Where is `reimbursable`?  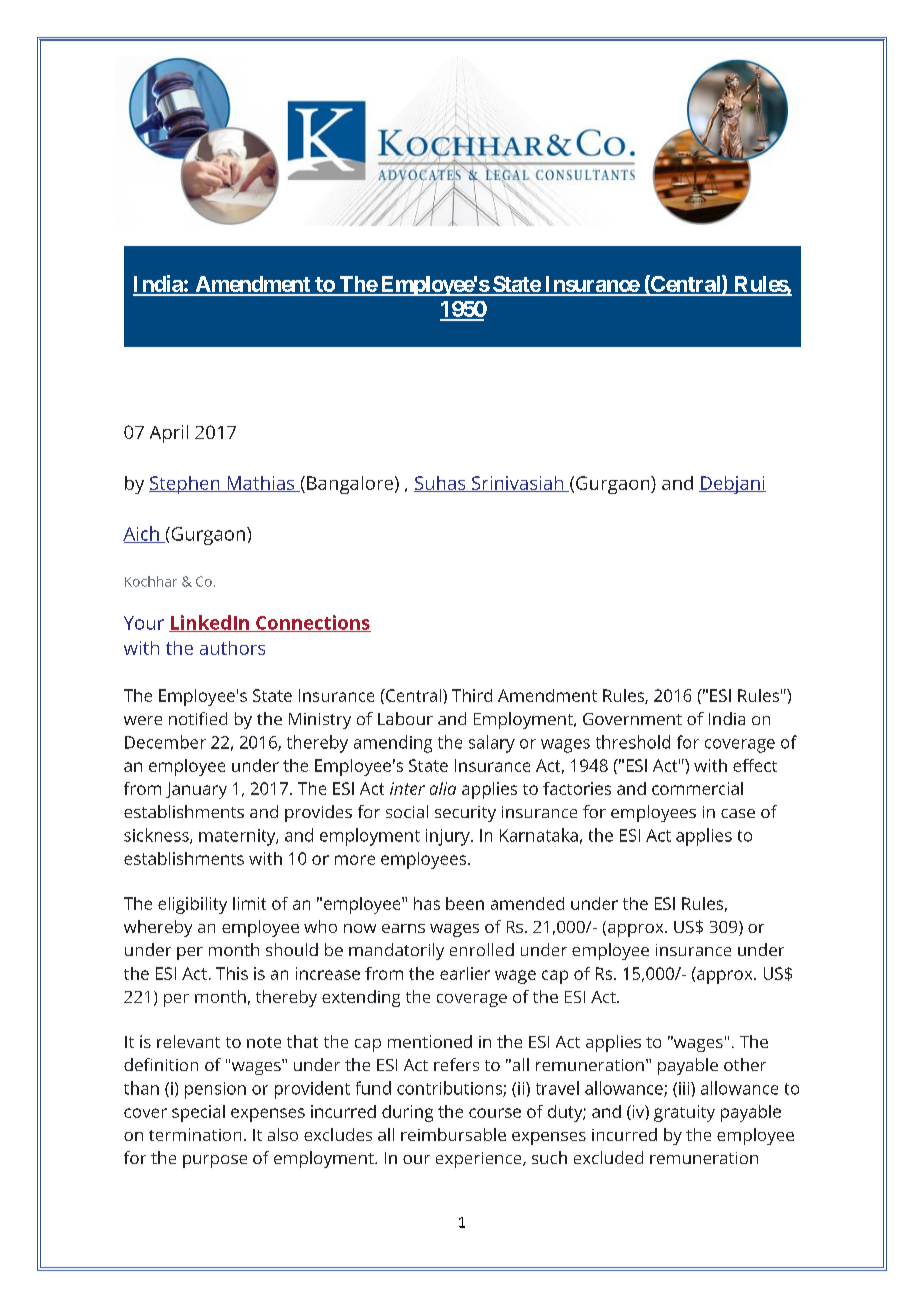 reimbursable is located at coordinates (453, 1134).
